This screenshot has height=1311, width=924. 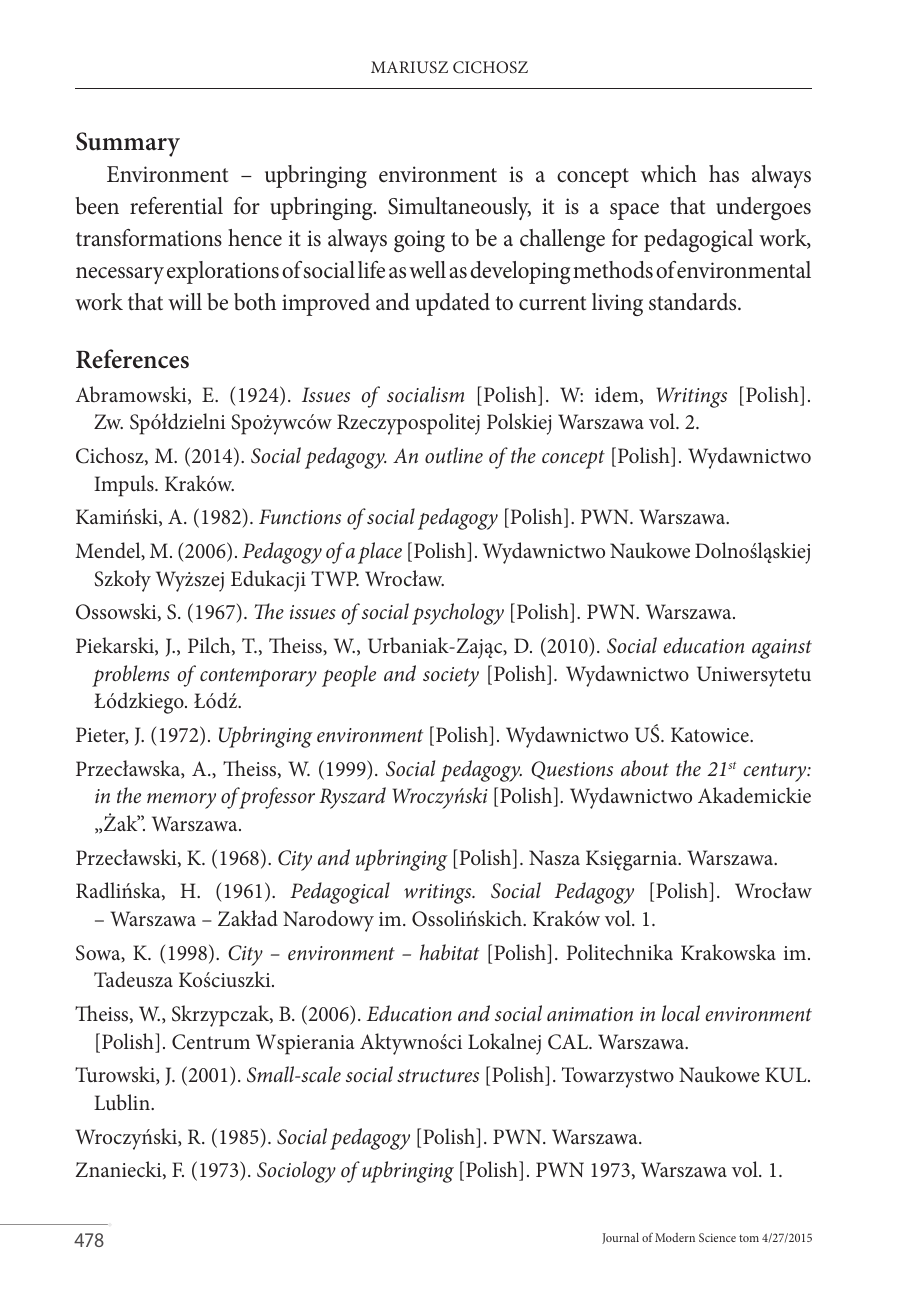 I want to click on society, so click(x=451, y=677).
